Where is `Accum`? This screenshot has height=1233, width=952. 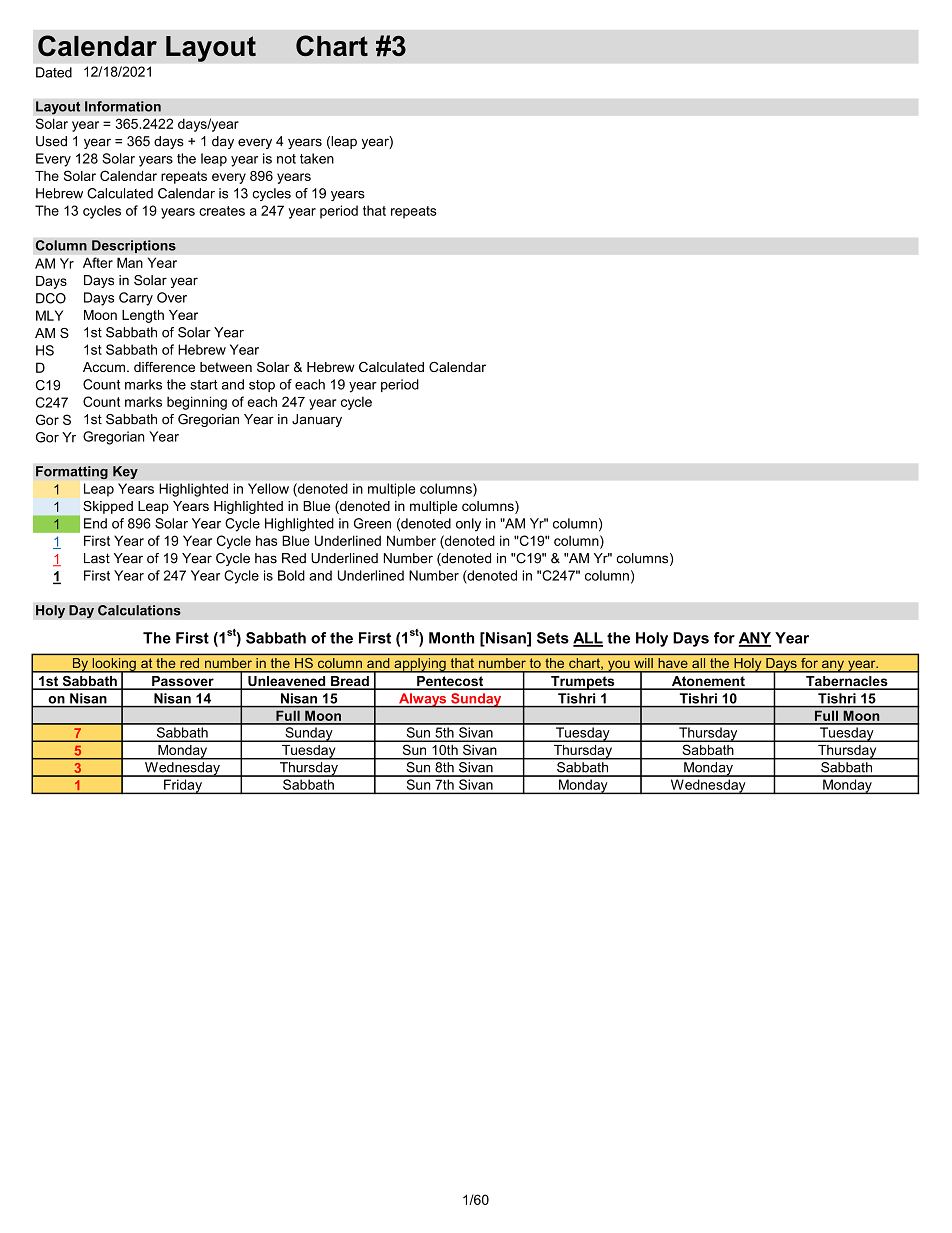
Accum is located at coordinates (104, 367).
